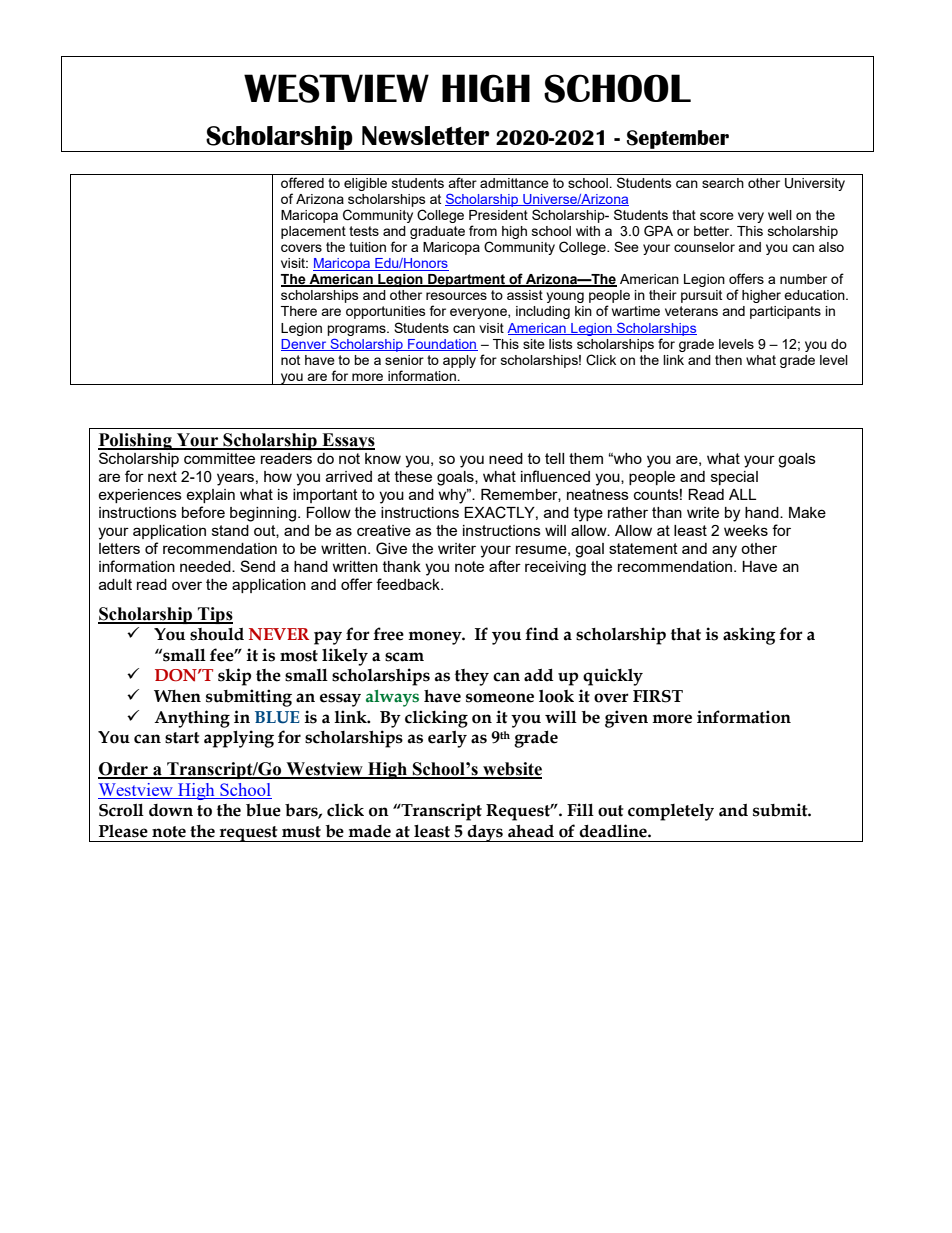  What do you see at coordinates (426, 135) in the page?
I see `Newsletter` at bounding box center [426, 135].
